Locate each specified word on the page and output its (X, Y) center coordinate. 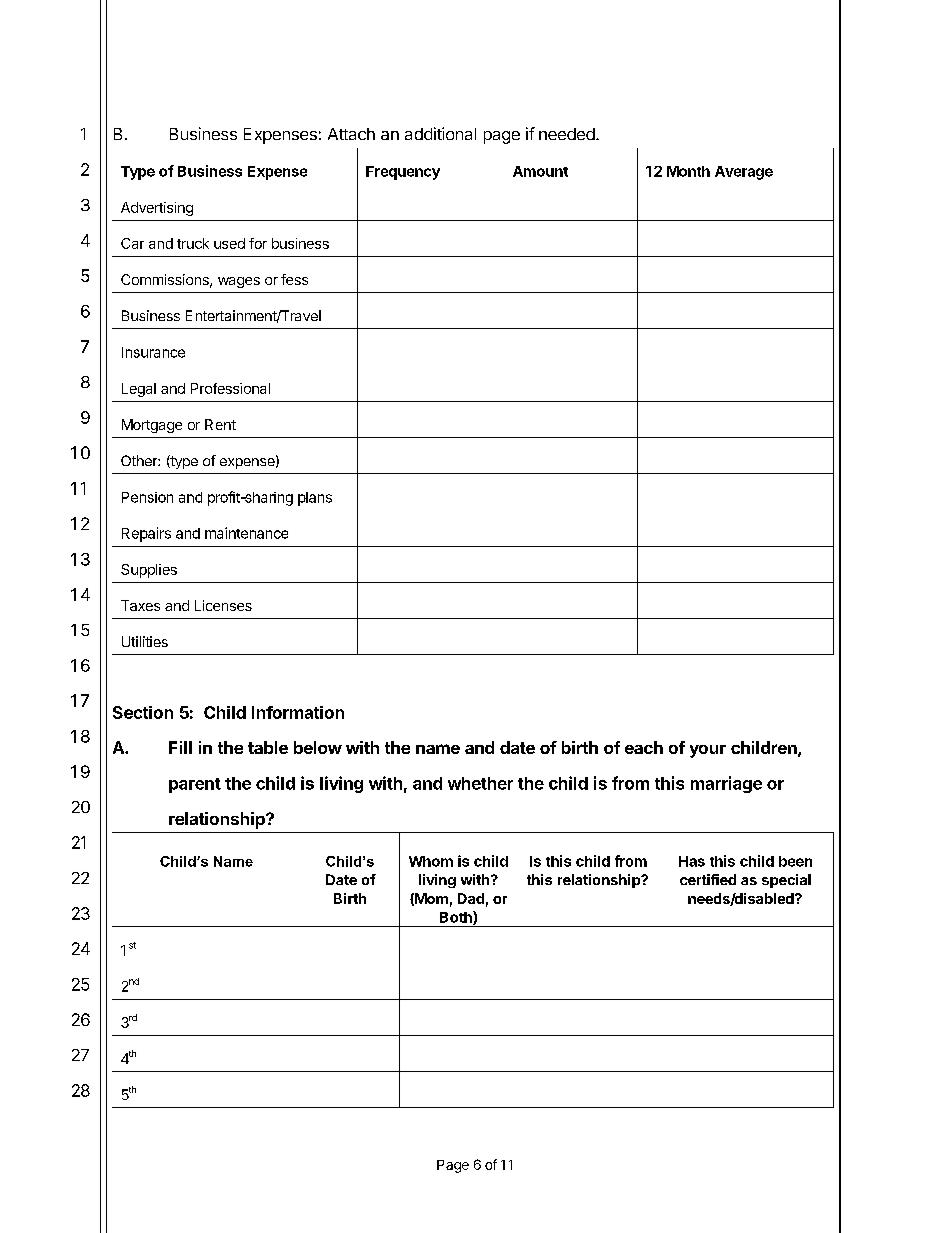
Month (688, 171)
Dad (471, 898)
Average (744, 173)
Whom (431, 861)
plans (315, 499)
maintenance (246, 533)
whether (480, 783)
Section (143, 712)
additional (440, 133)
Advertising (157, 209)
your (708, 751)
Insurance (153, 352)
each (644, 747)
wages (239, 282)
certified (708, 879)
